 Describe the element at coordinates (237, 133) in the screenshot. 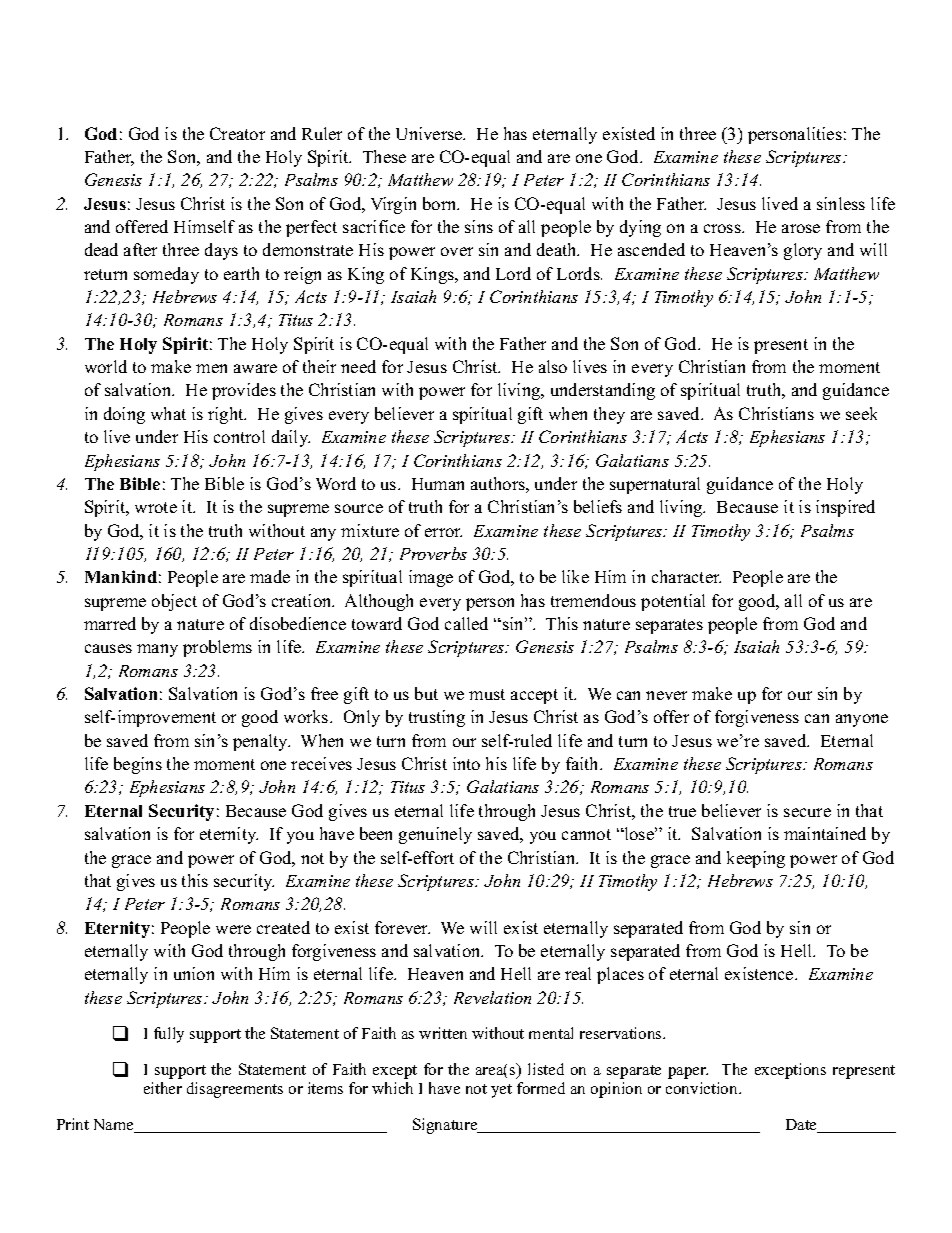

I see `Creator` at that location.
